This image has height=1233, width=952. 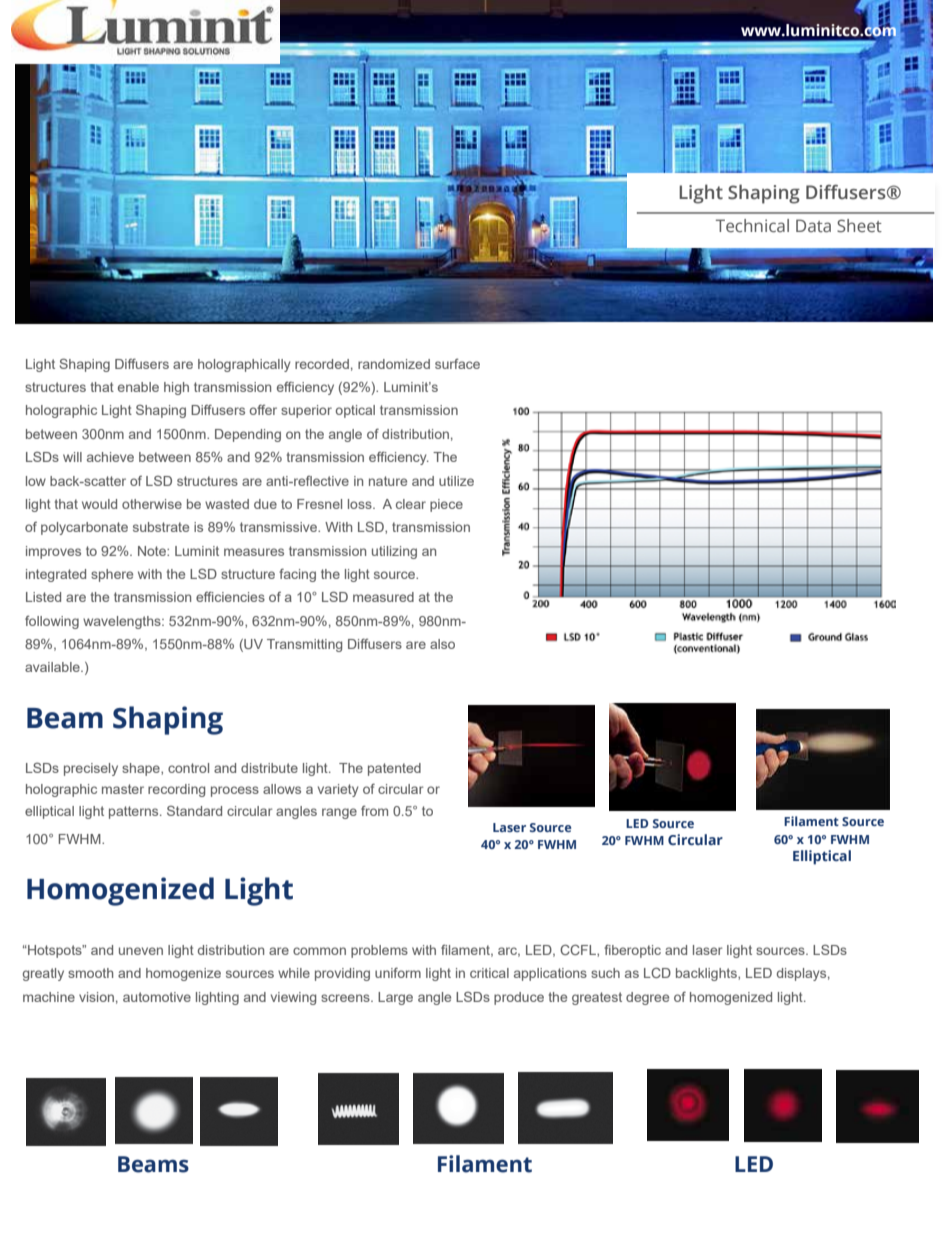 I want to click on enable, so click(x=138, y=387).
